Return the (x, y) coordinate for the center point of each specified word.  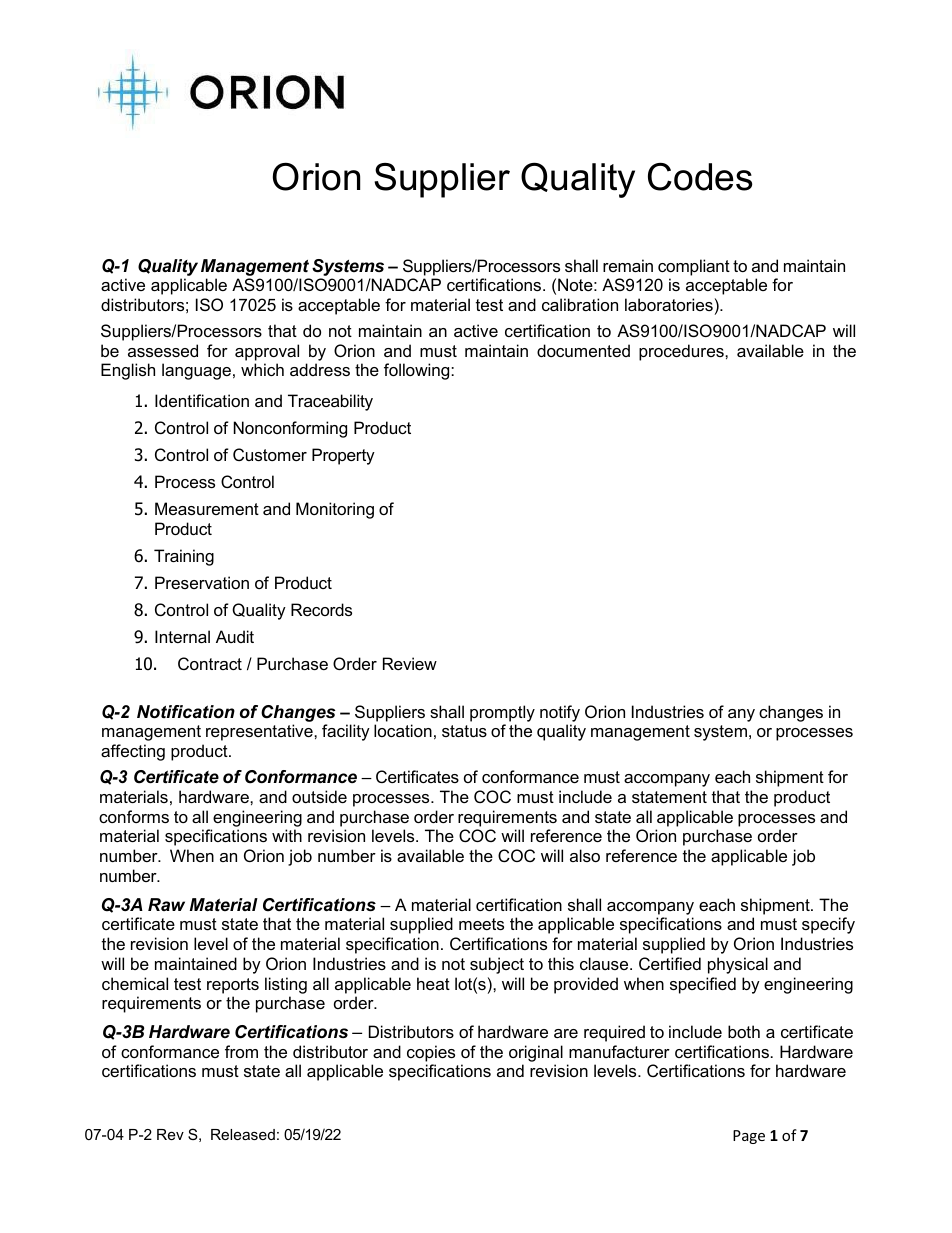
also (585, 855)
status (464, 731)
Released (243, 1134)
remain (628, 265)
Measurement (207, 508)
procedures (682, 352)
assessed (163, 350)
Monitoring (335, 510)
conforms (134, 816)
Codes (700, 177)
